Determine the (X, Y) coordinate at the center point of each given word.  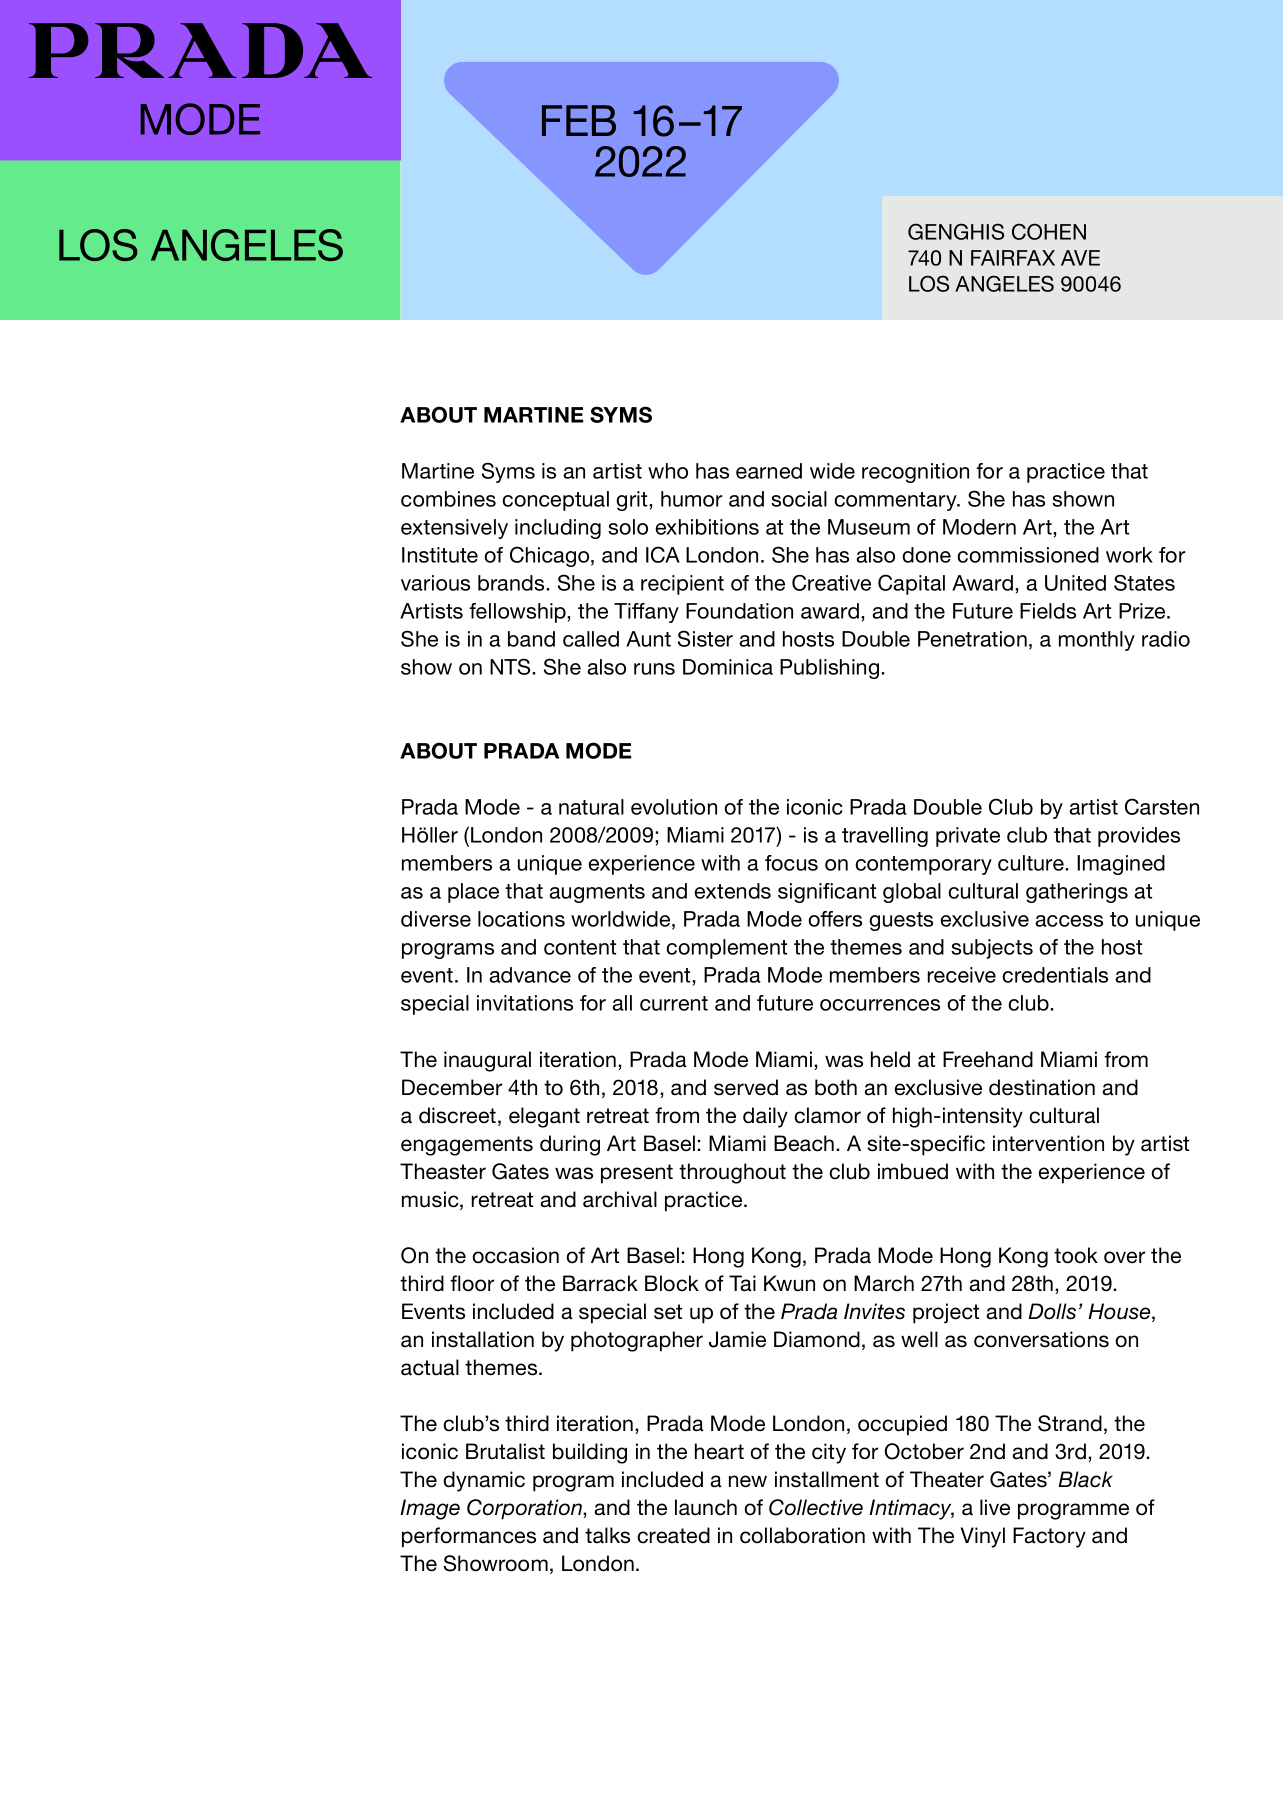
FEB (579, 120)
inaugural (487, 1061)
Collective (816, 1507)
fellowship (518, 613)
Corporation (525, 1509)
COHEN (1049, 231)
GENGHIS (956, 231)
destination (1042, 1087)
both (836, 1087)
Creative (831, 582)
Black (1085, 1479)
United (1075, 583)
